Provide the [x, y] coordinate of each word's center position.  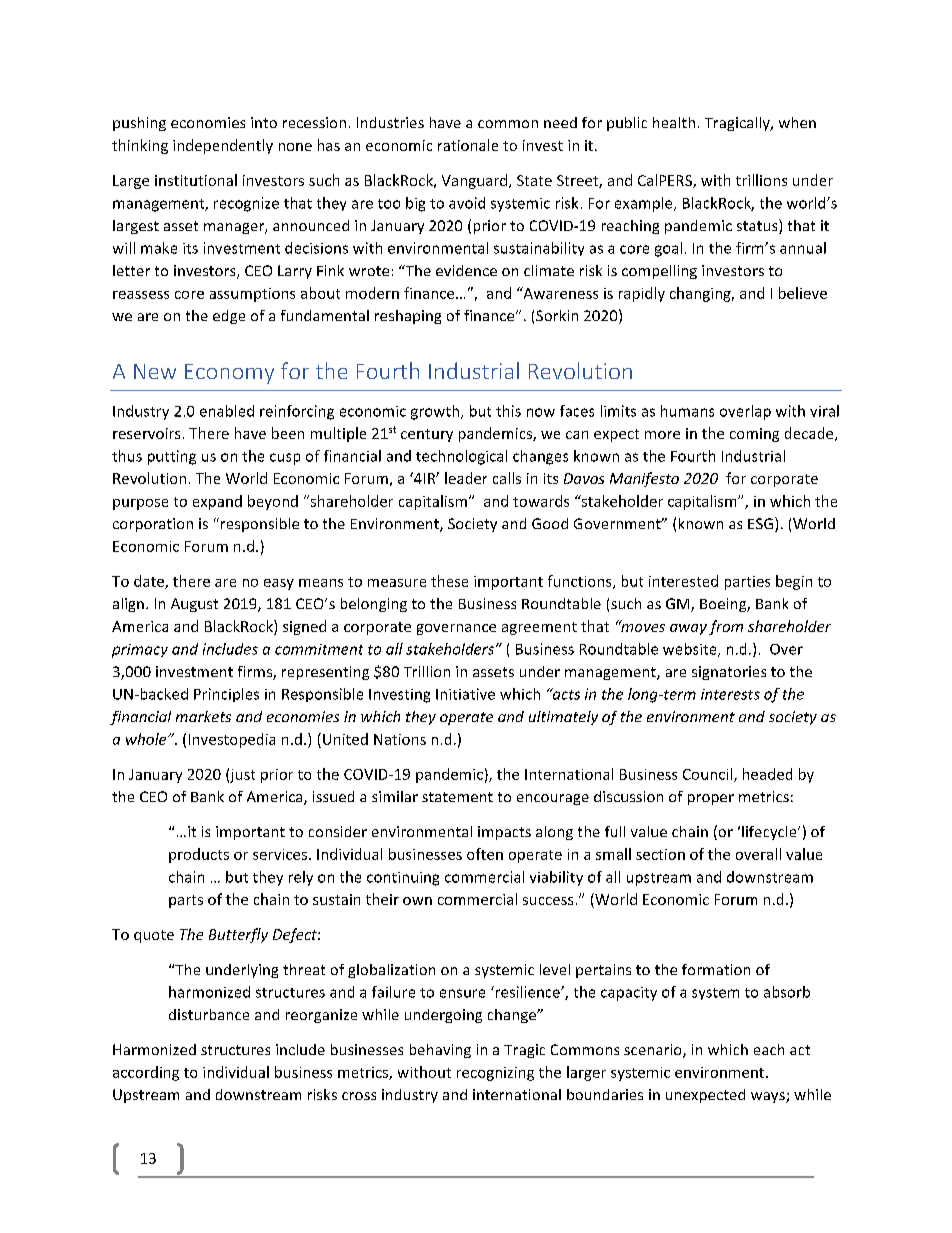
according [146, 1073]
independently [223, 146]
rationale [468, 145]
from [726, 627]
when [797, 122]
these [449, 581]
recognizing [495, 1074]
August [194, 605]
